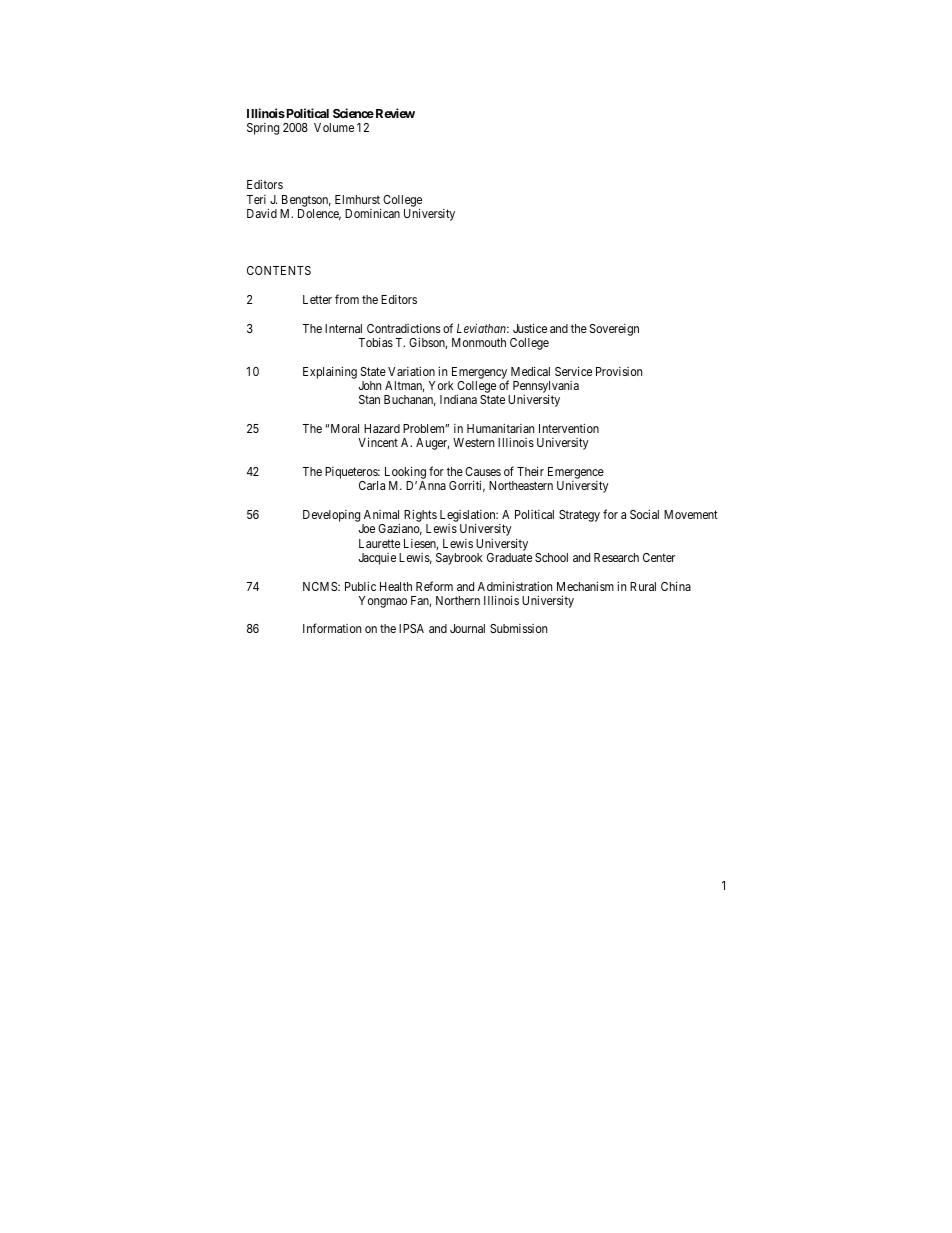 The height and width of the document is (1233, 952). What do you see at coordinates (576, 474) in the document?
I see `Emergence` at bounding box center [576, 474].
